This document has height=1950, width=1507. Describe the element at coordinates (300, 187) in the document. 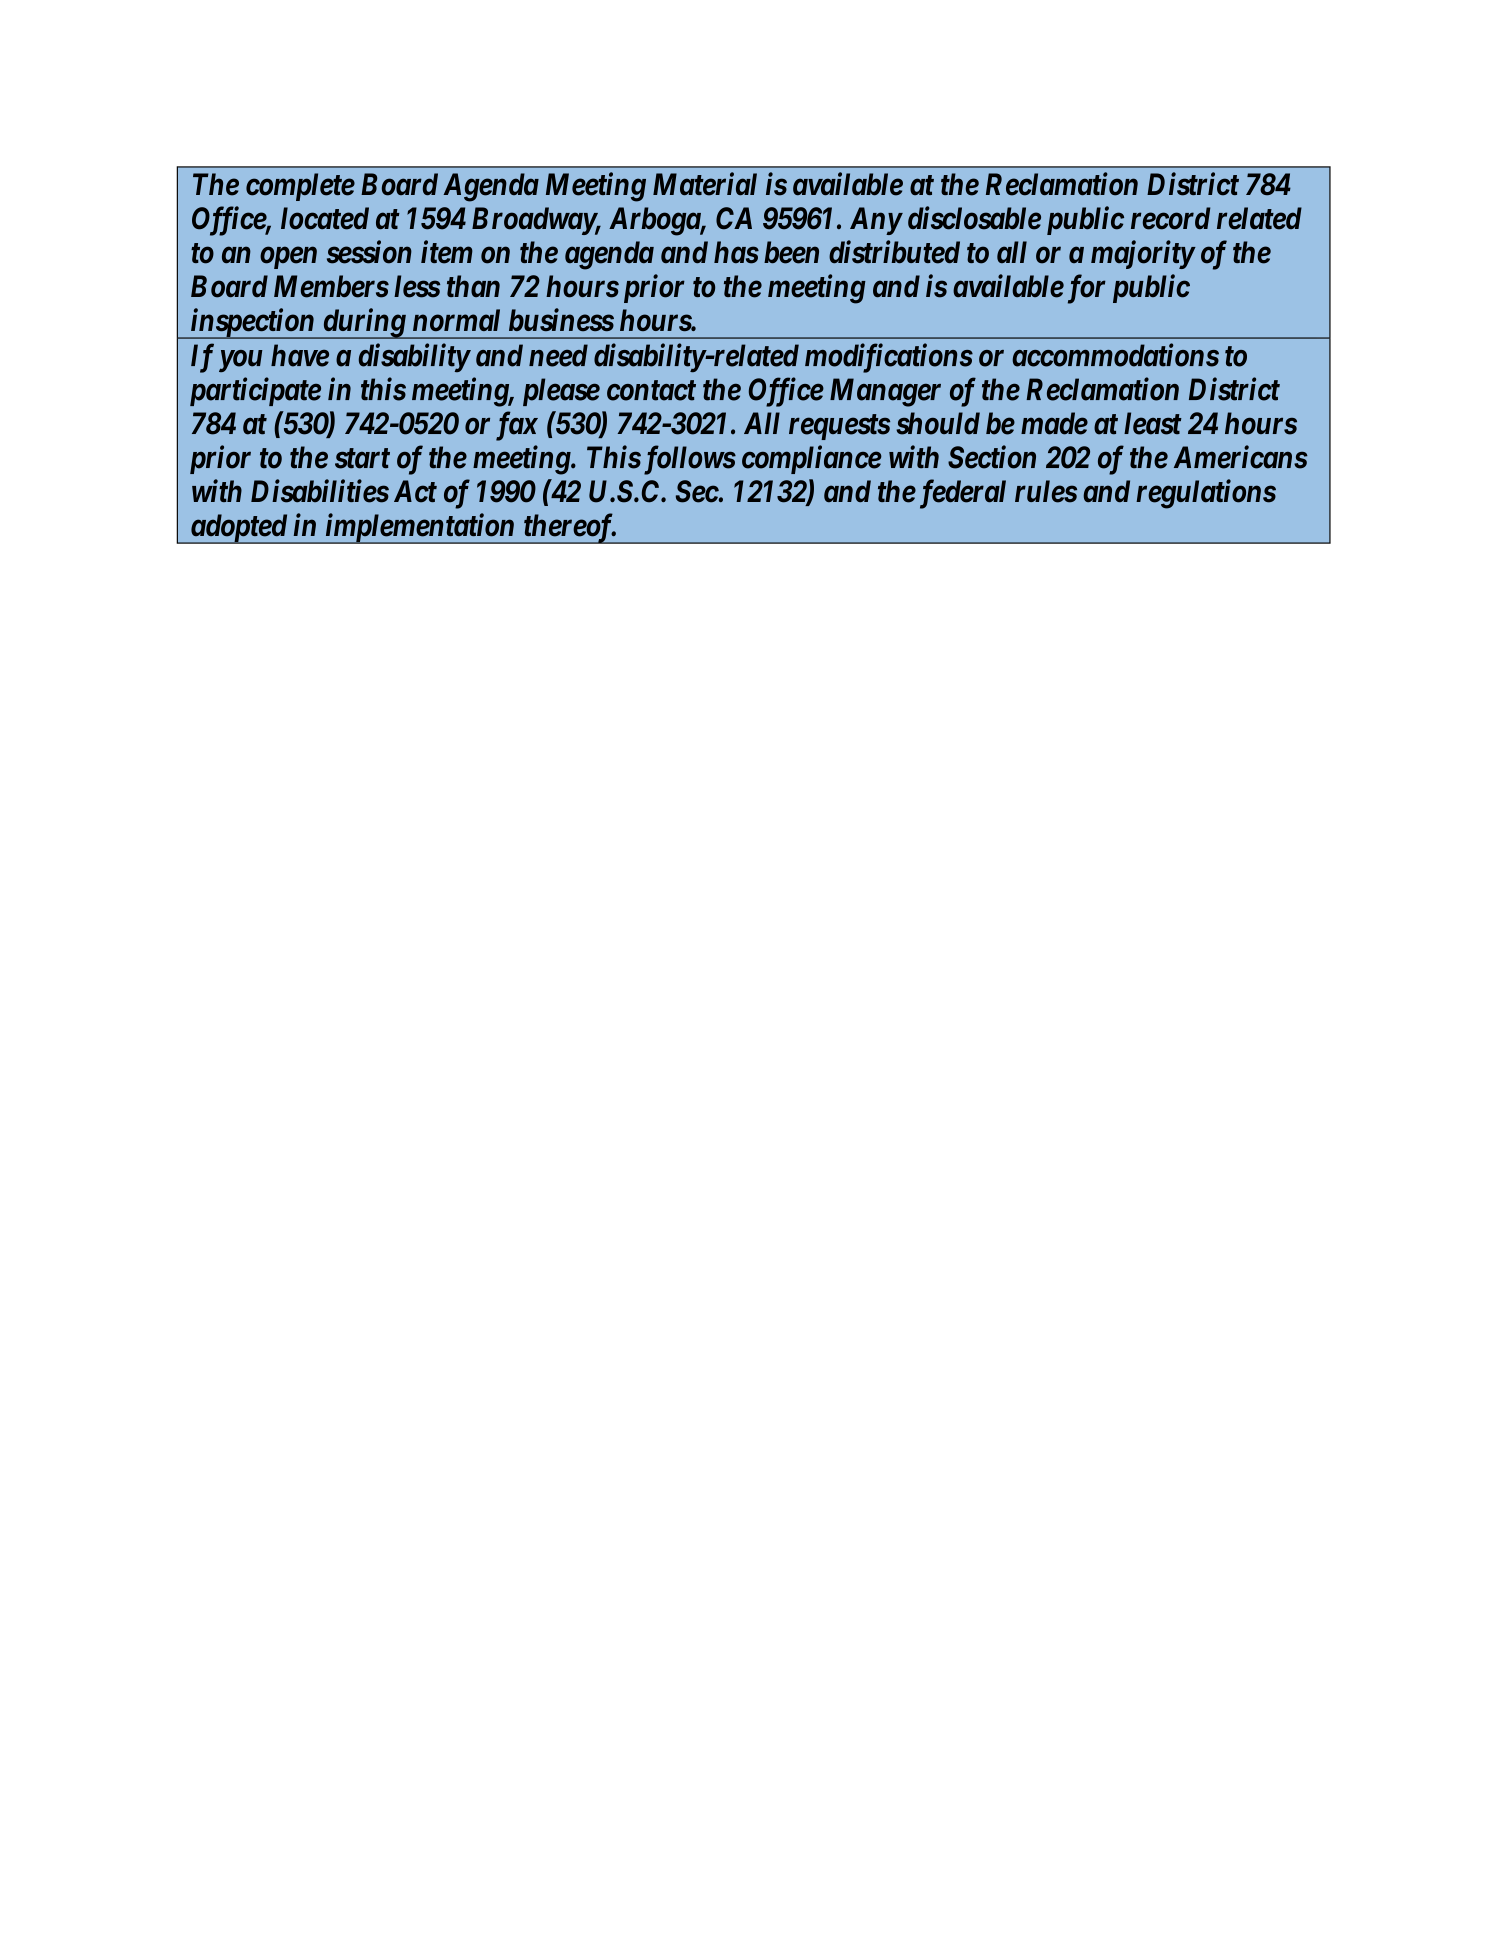

I see `complete` at that location.
